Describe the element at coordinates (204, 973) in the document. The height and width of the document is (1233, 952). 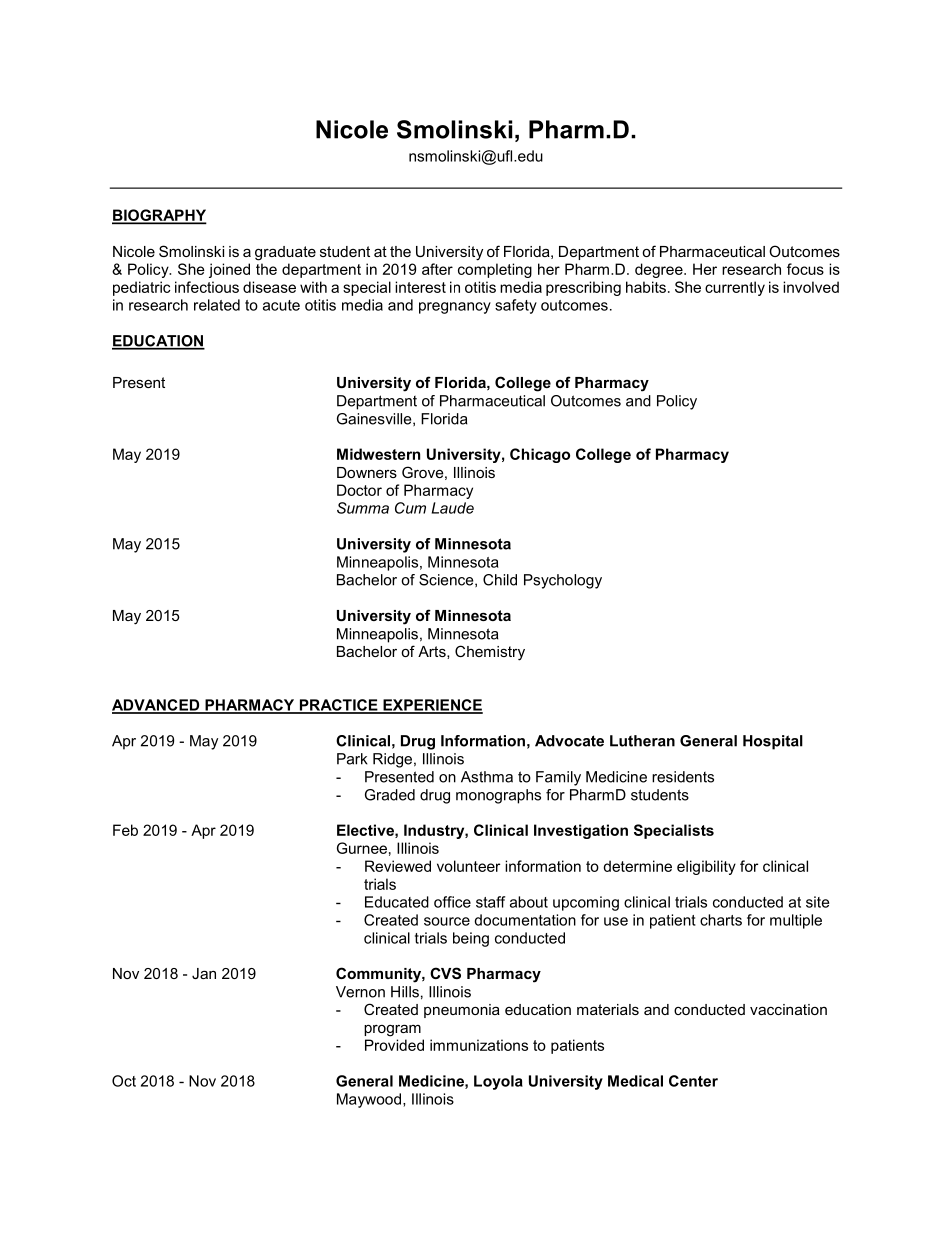
I see `Jan` at that location.
